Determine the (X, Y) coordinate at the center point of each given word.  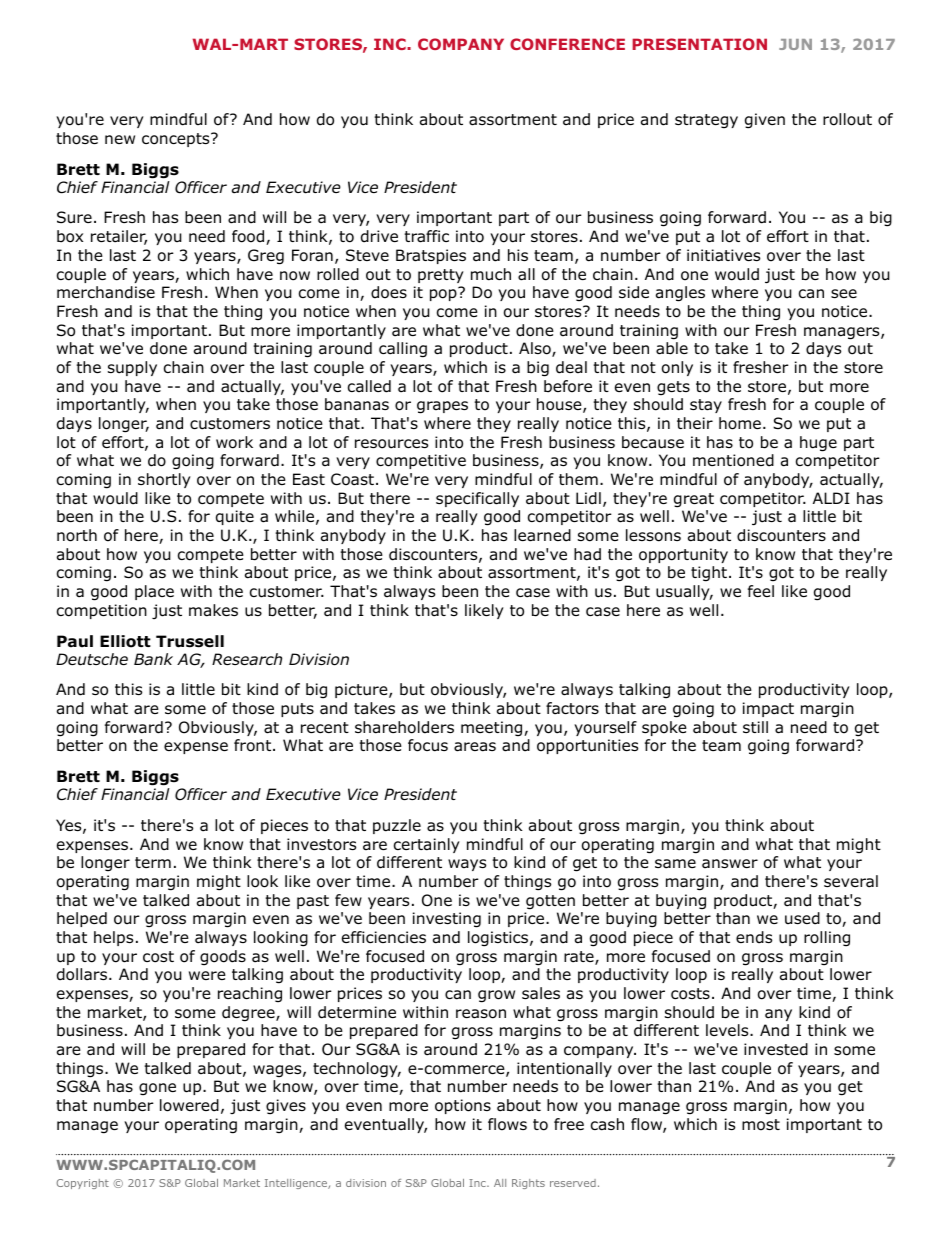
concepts (177, 140)
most (761, 1125)
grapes (442, 407)
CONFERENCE (567, 44)
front (254, 745)
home (740, 423)
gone (157, 1089)
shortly (164, 480)
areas (475, 747)
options (463, 1106)
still (755, 727)
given (765, 121)
